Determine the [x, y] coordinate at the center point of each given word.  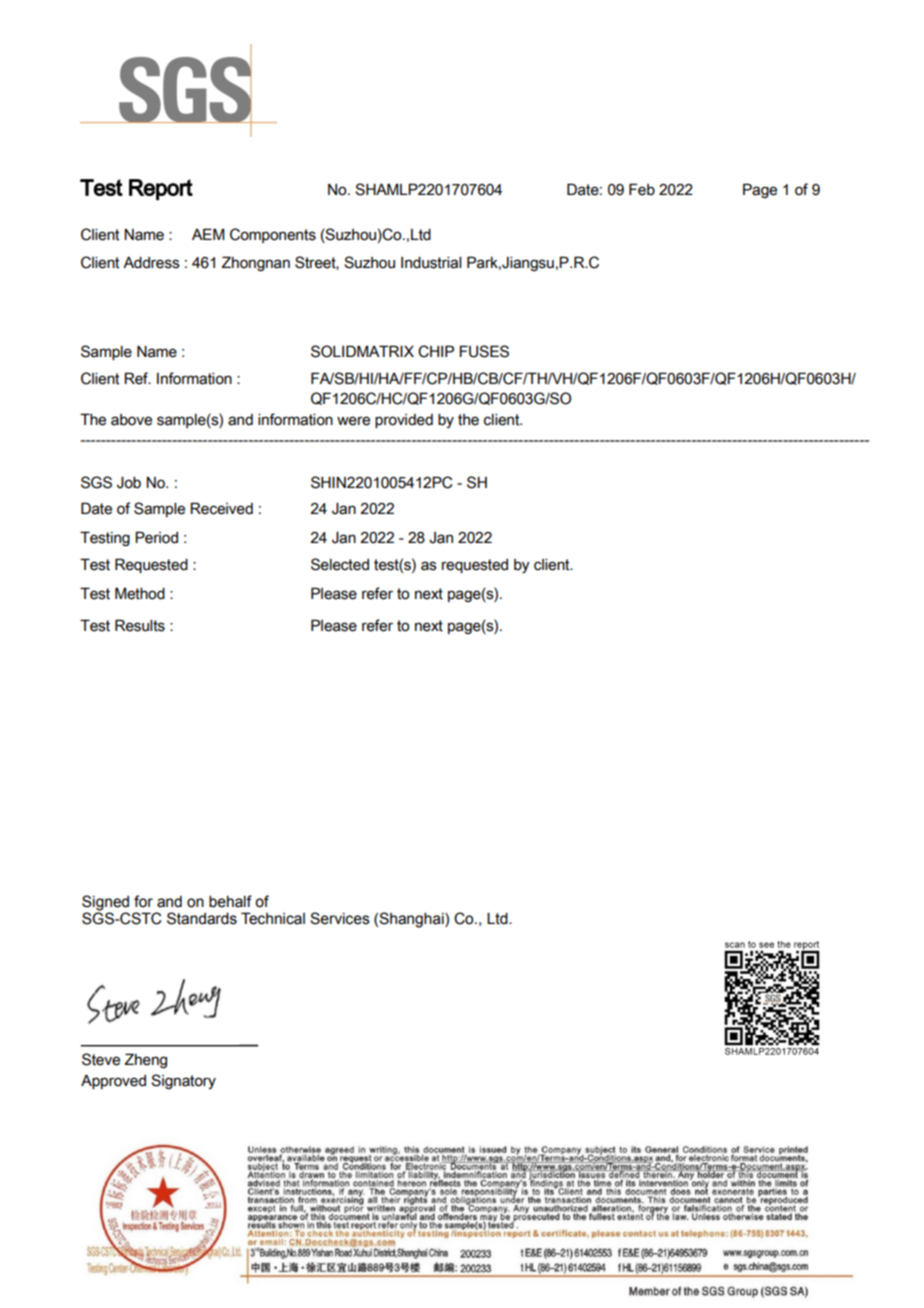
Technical [273, 918]
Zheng [146, 1060]
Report [161, 189]
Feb [642, 189]
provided [404, 421]
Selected [340, 564]
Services [340, 918]
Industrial [431, 263]
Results [140, 625]
